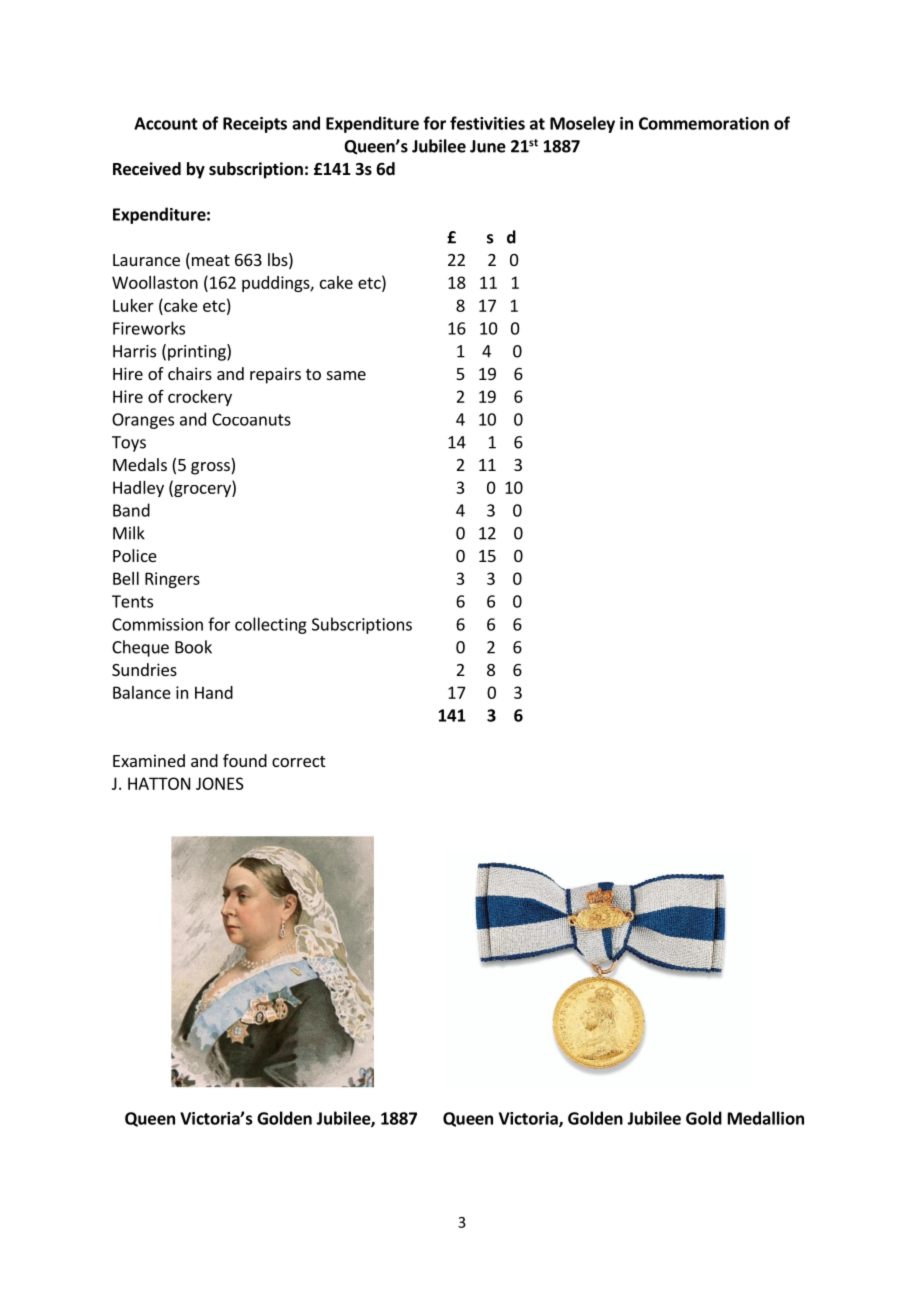  What do you see at coordinates (704, 123) in the screenshot?
I see `Commemoration` at bounding box center [704, 123].
